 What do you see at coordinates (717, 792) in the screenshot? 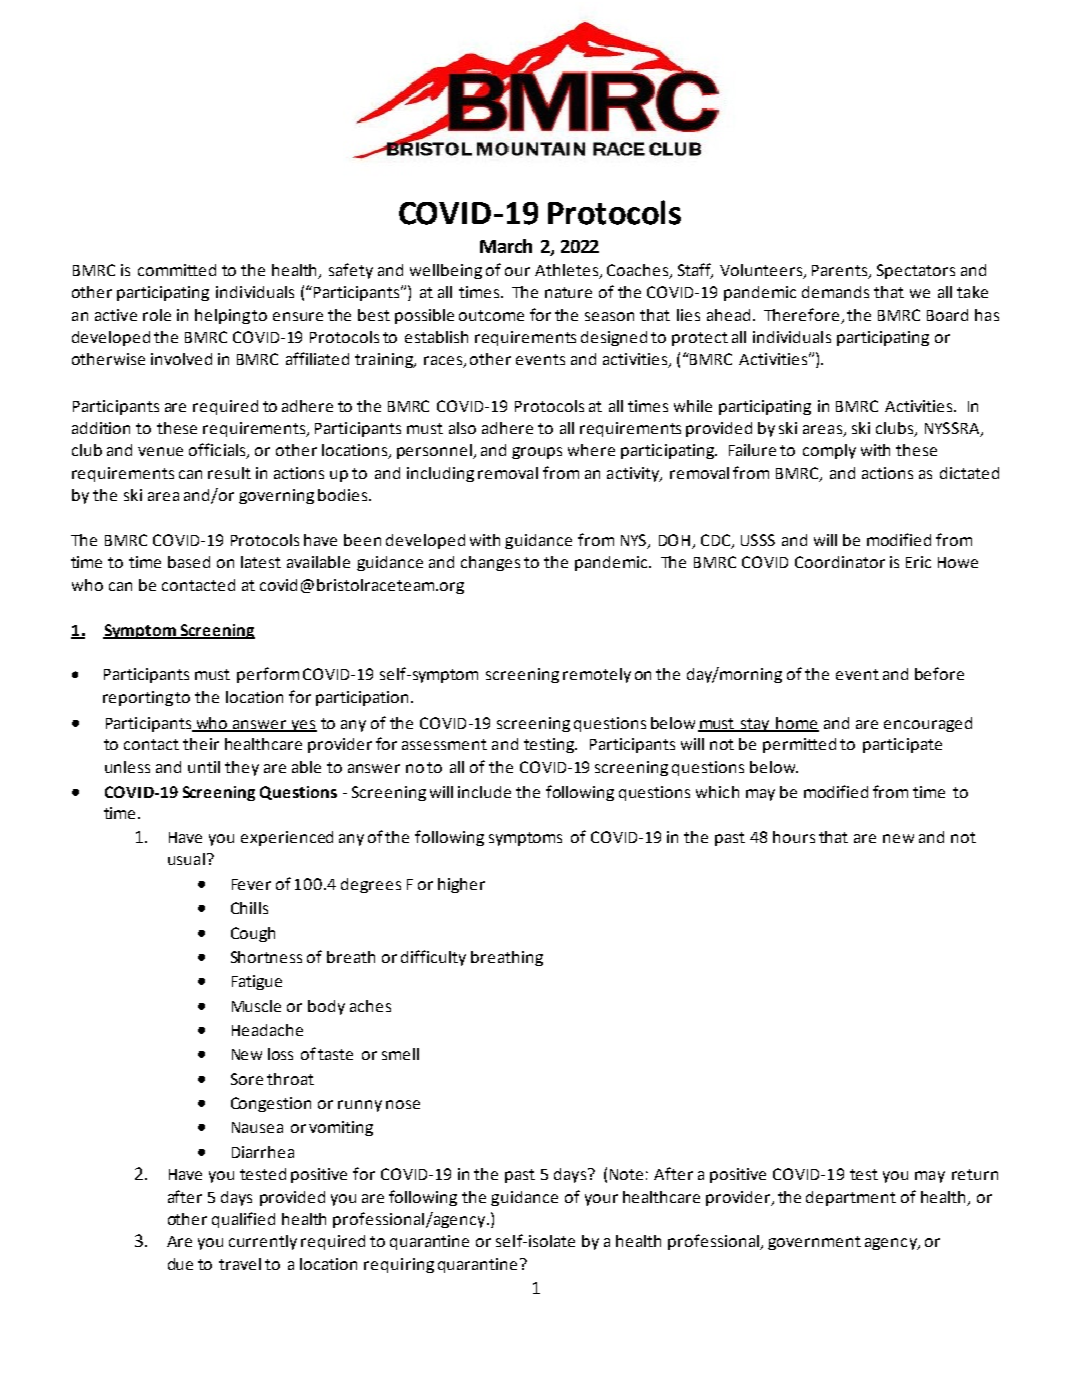
I see `which` at bounding box center [717, 792].
